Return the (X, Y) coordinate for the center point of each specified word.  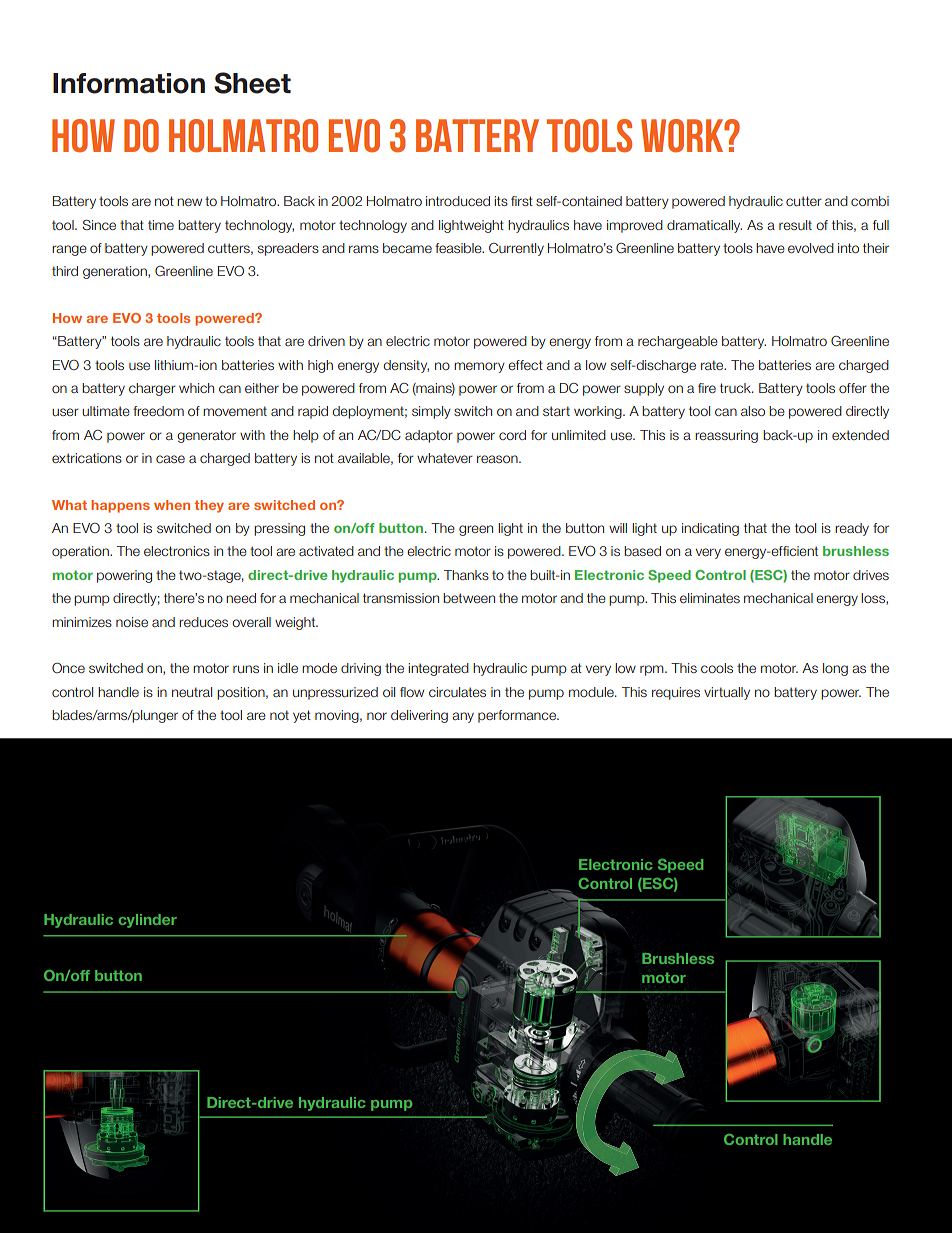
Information (129, 83)
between (469, 598)
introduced (458, 201)
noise (132, 622)
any (463, 717)
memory (479, 367)
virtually (727, 693)
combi (870, 201)
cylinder (148, 921)
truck (736, 388)
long (835, 669)
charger (152, 389)
